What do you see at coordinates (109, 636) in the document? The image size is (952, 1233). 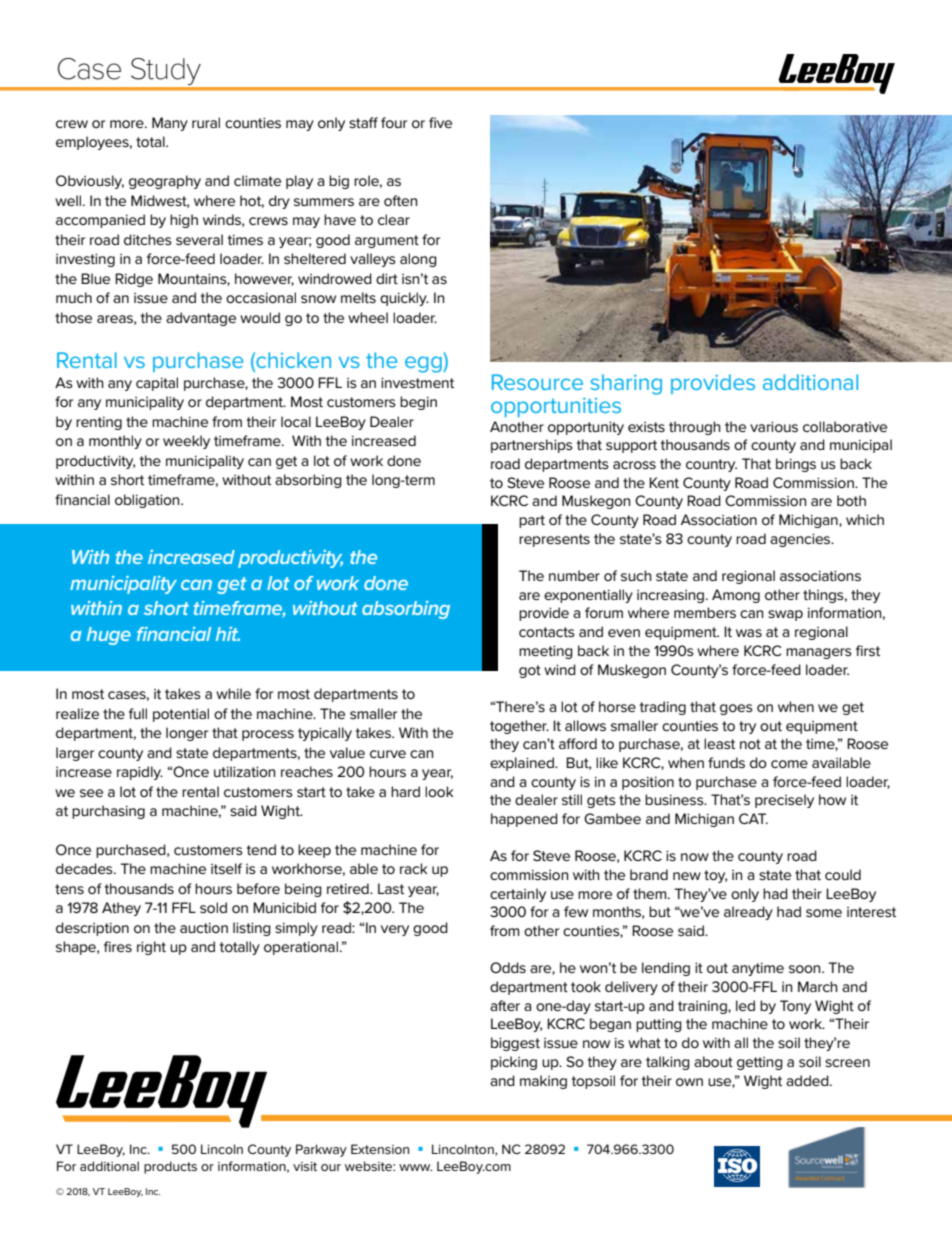 I see `huge` at bounding box center [109, 636].
